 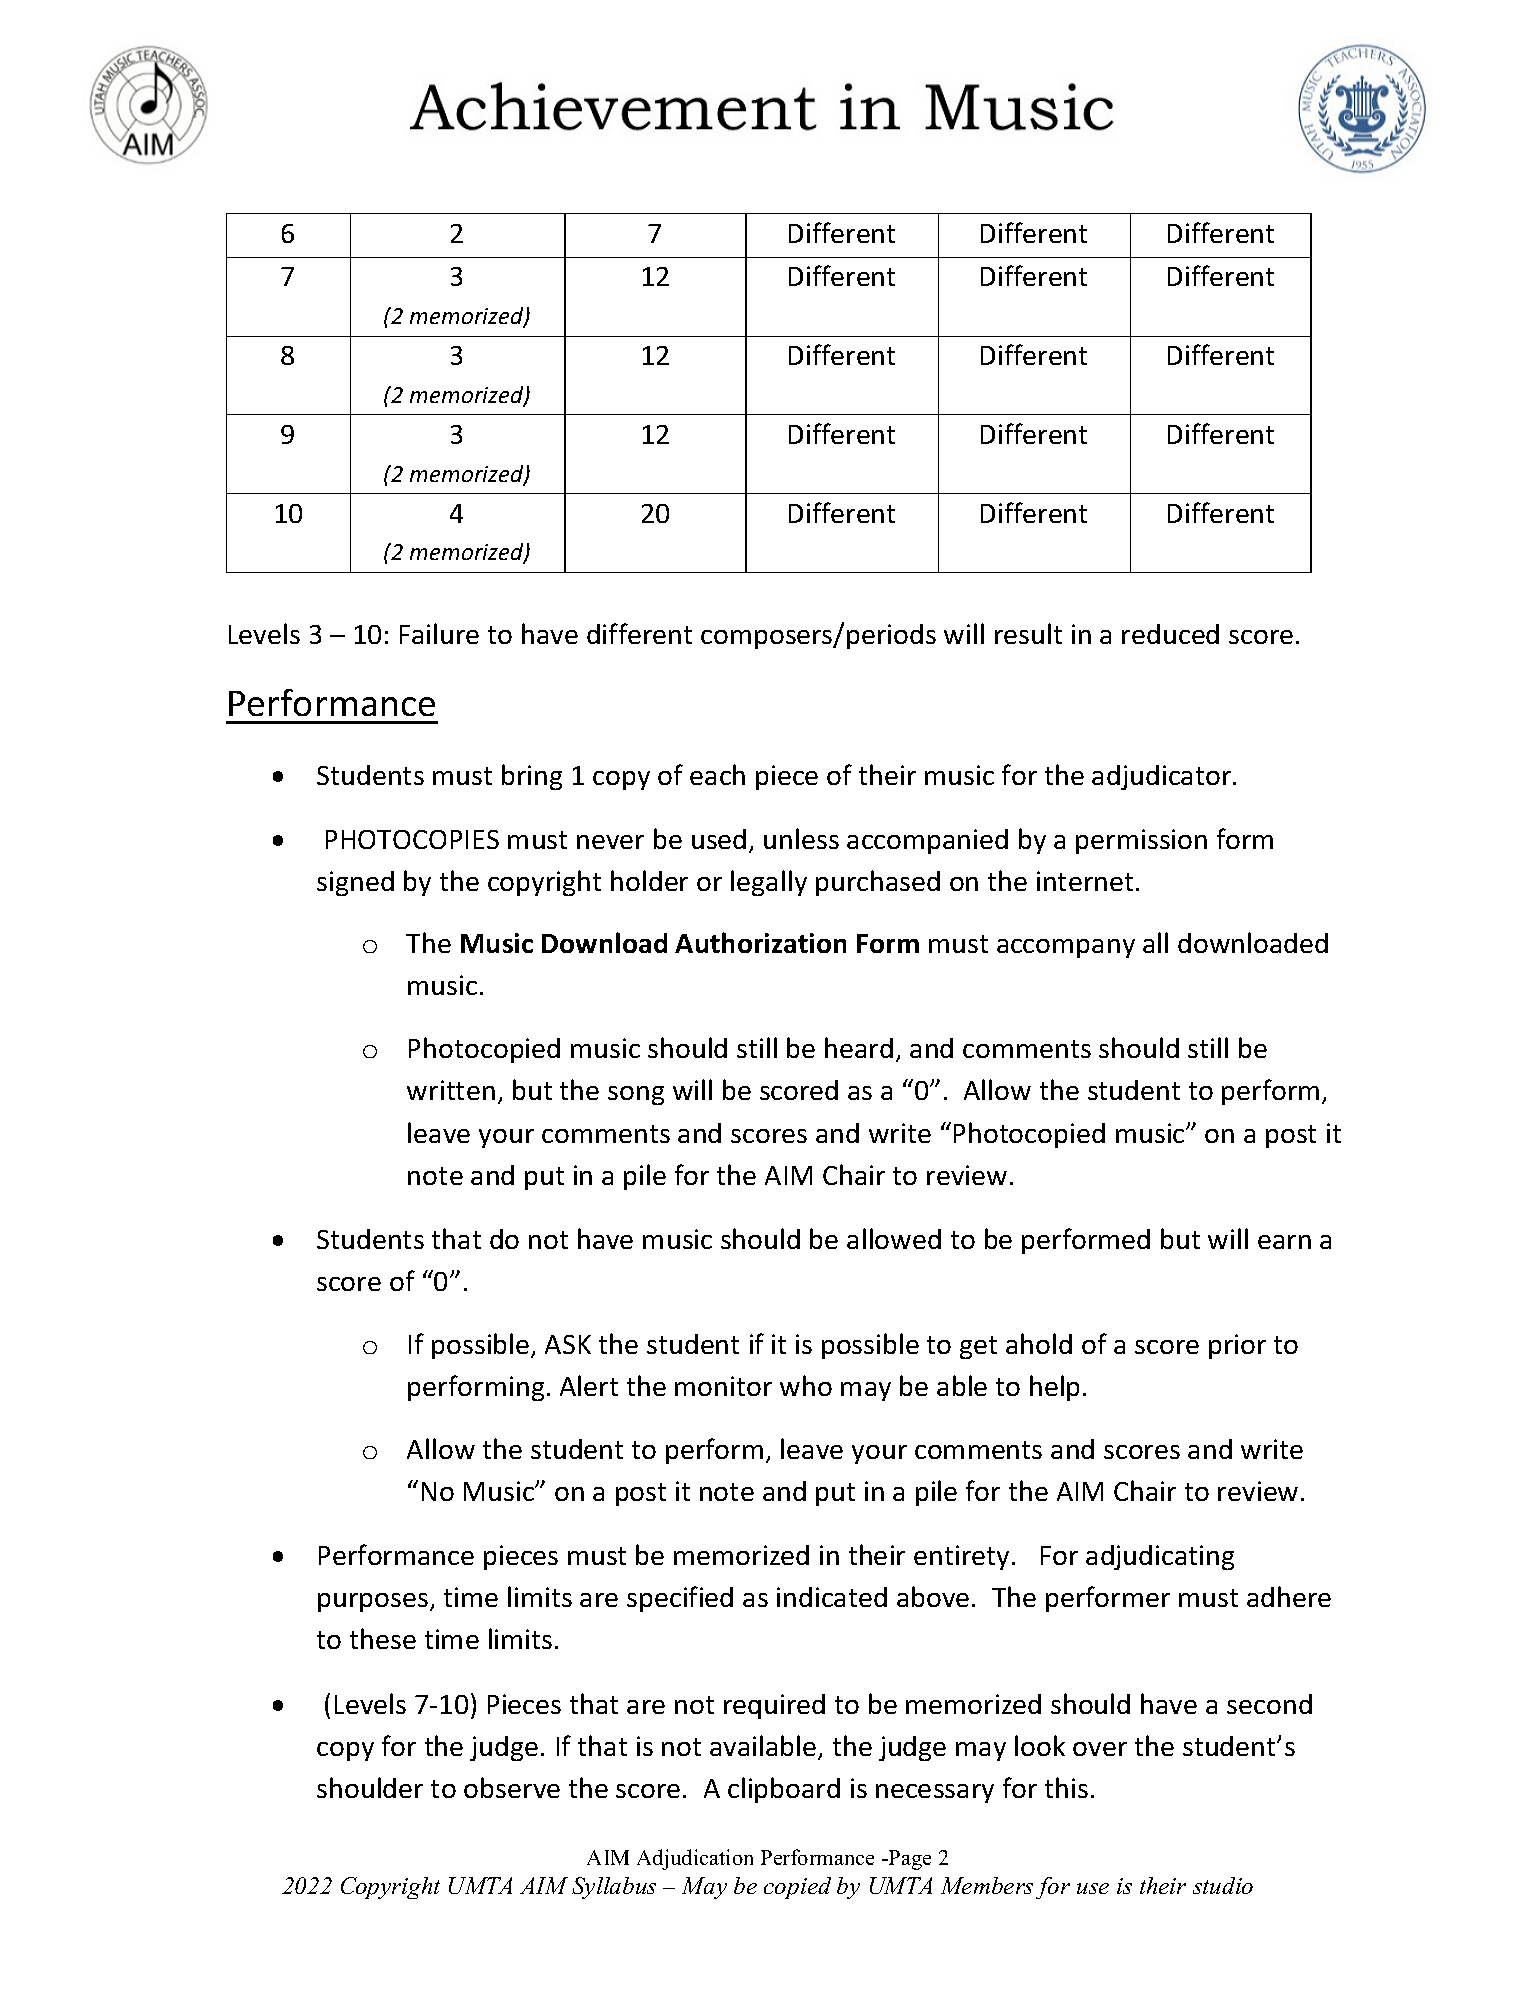 I want to click on who, so click(x=806, y=1385).
